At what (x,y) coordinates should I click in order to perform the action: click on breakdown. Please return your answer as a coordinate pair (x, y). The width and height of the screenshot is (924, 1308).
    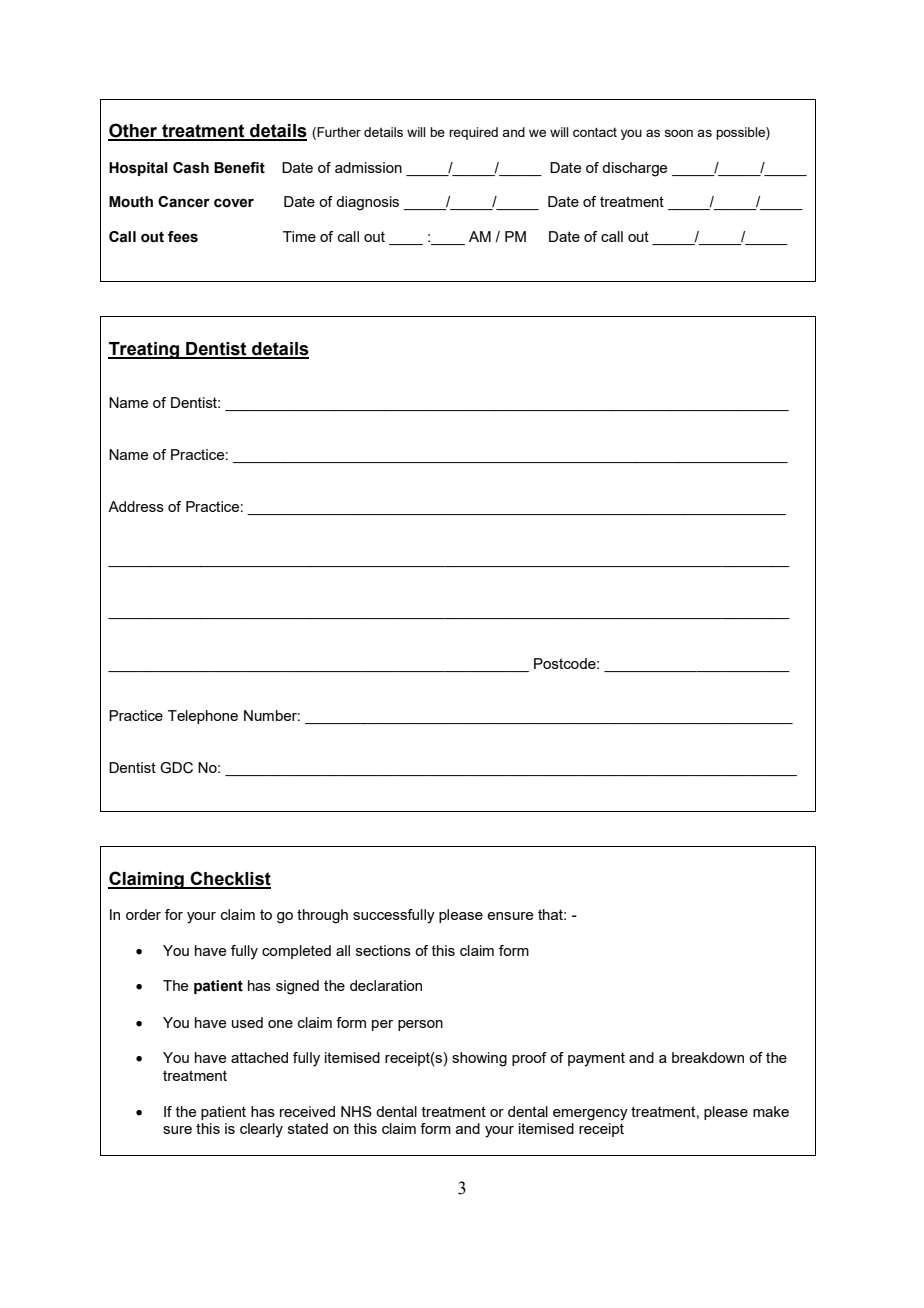
    Looking at the image, I should click on (708, 1057).
